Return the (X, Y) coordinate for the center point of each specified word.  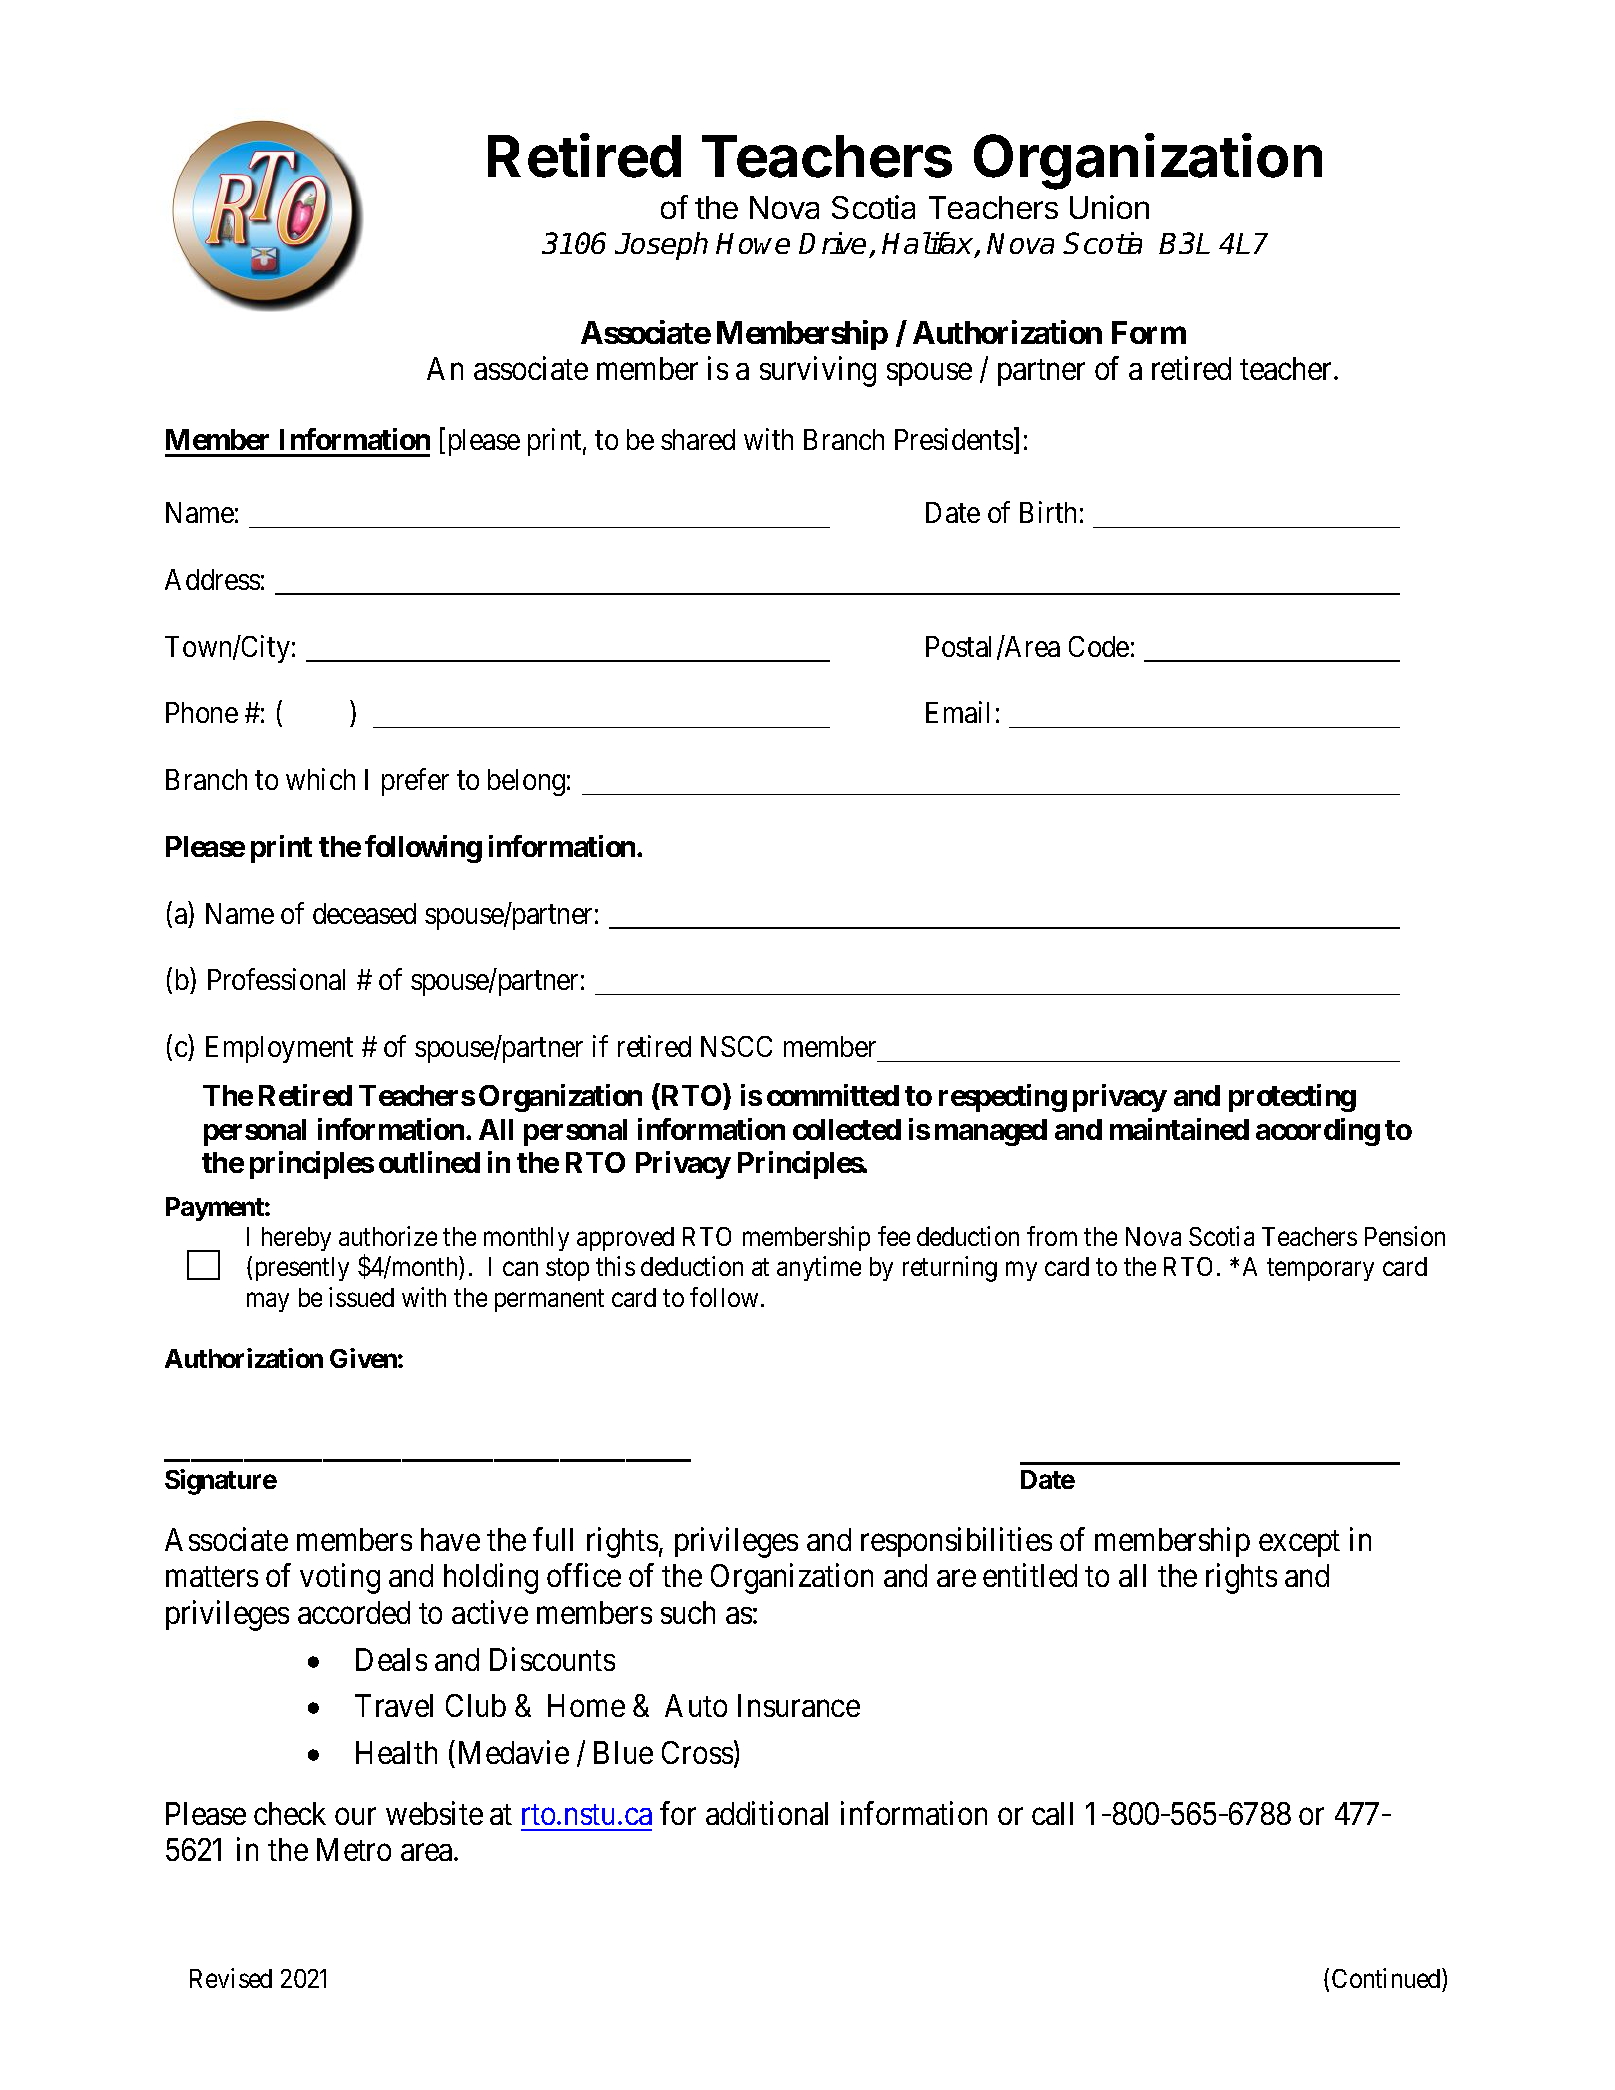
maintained (1179, 1129)
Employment (279, 1049)
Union (1109, 207)
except (1299, 1544)
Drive (832, 243)
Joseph (661, 246)
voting (340, 1579)
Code (1099, 646)
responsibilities (956, 1542)
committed (833, 1095)
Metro (354, 1850)
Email (957, 712)
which (320, 779)
